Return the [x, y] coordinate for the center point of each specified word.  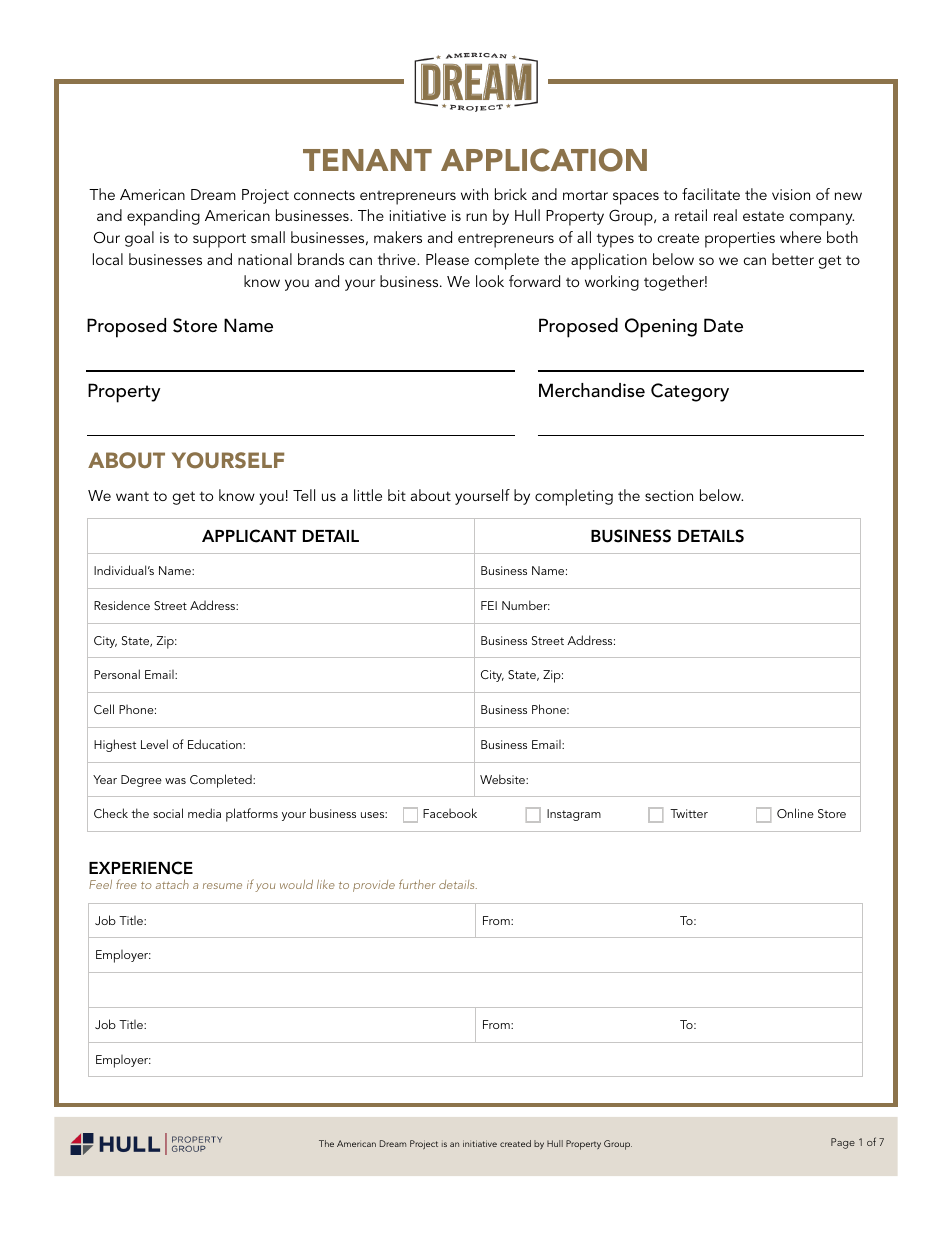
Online [795, 813]
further [417, 884]
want [132, 496]
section [669, 495]
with [474, 194]
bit [397, 495]
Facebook [450, 813]
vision [791, 194]
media [204, 813]
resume [222, 886]
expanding [163, 217]
